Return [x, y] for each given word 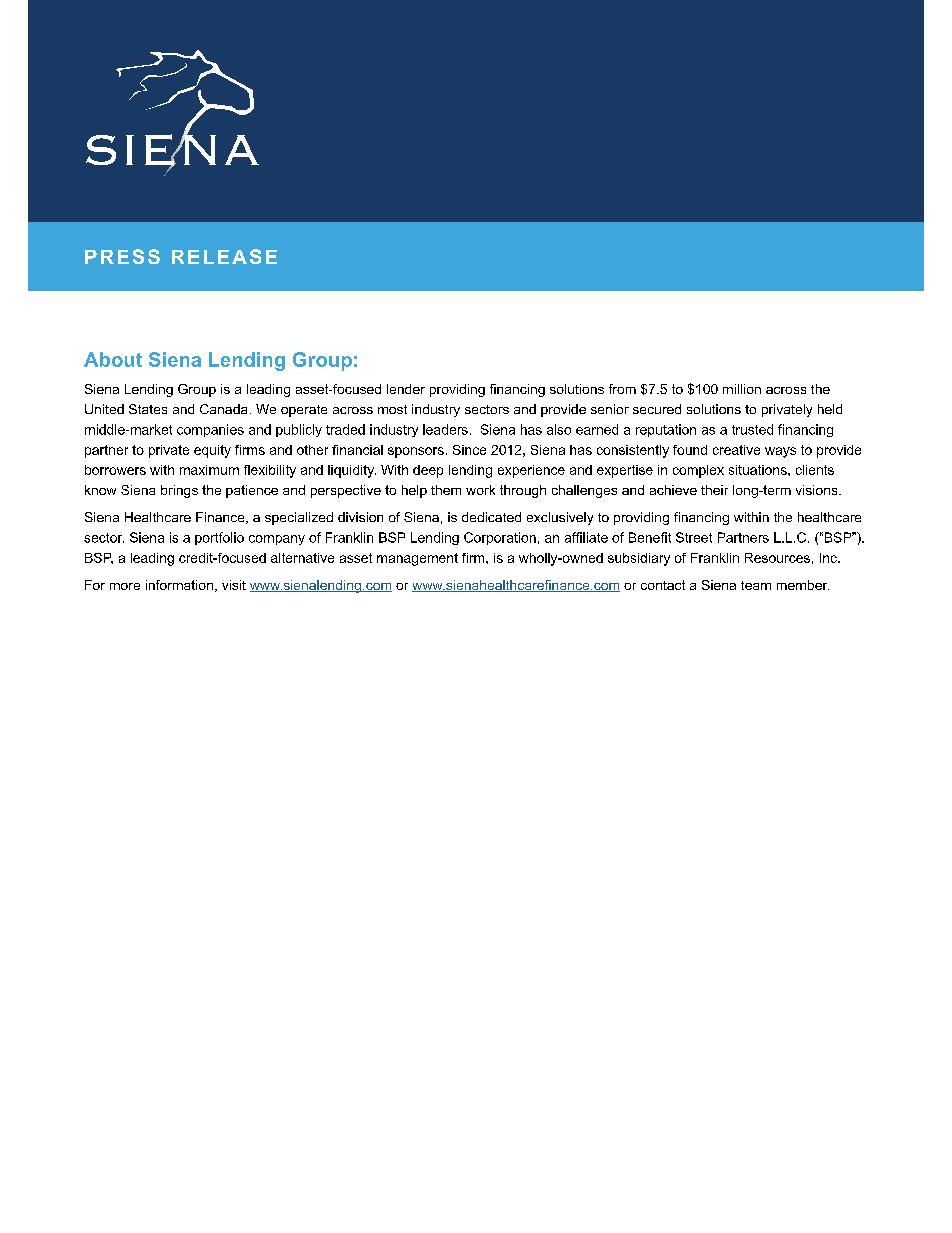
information [179, 585]
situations [759, 470]
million [742, 389]
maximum [209, 470]
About [113, 359]
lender [406, 389]
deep [428, 471]
